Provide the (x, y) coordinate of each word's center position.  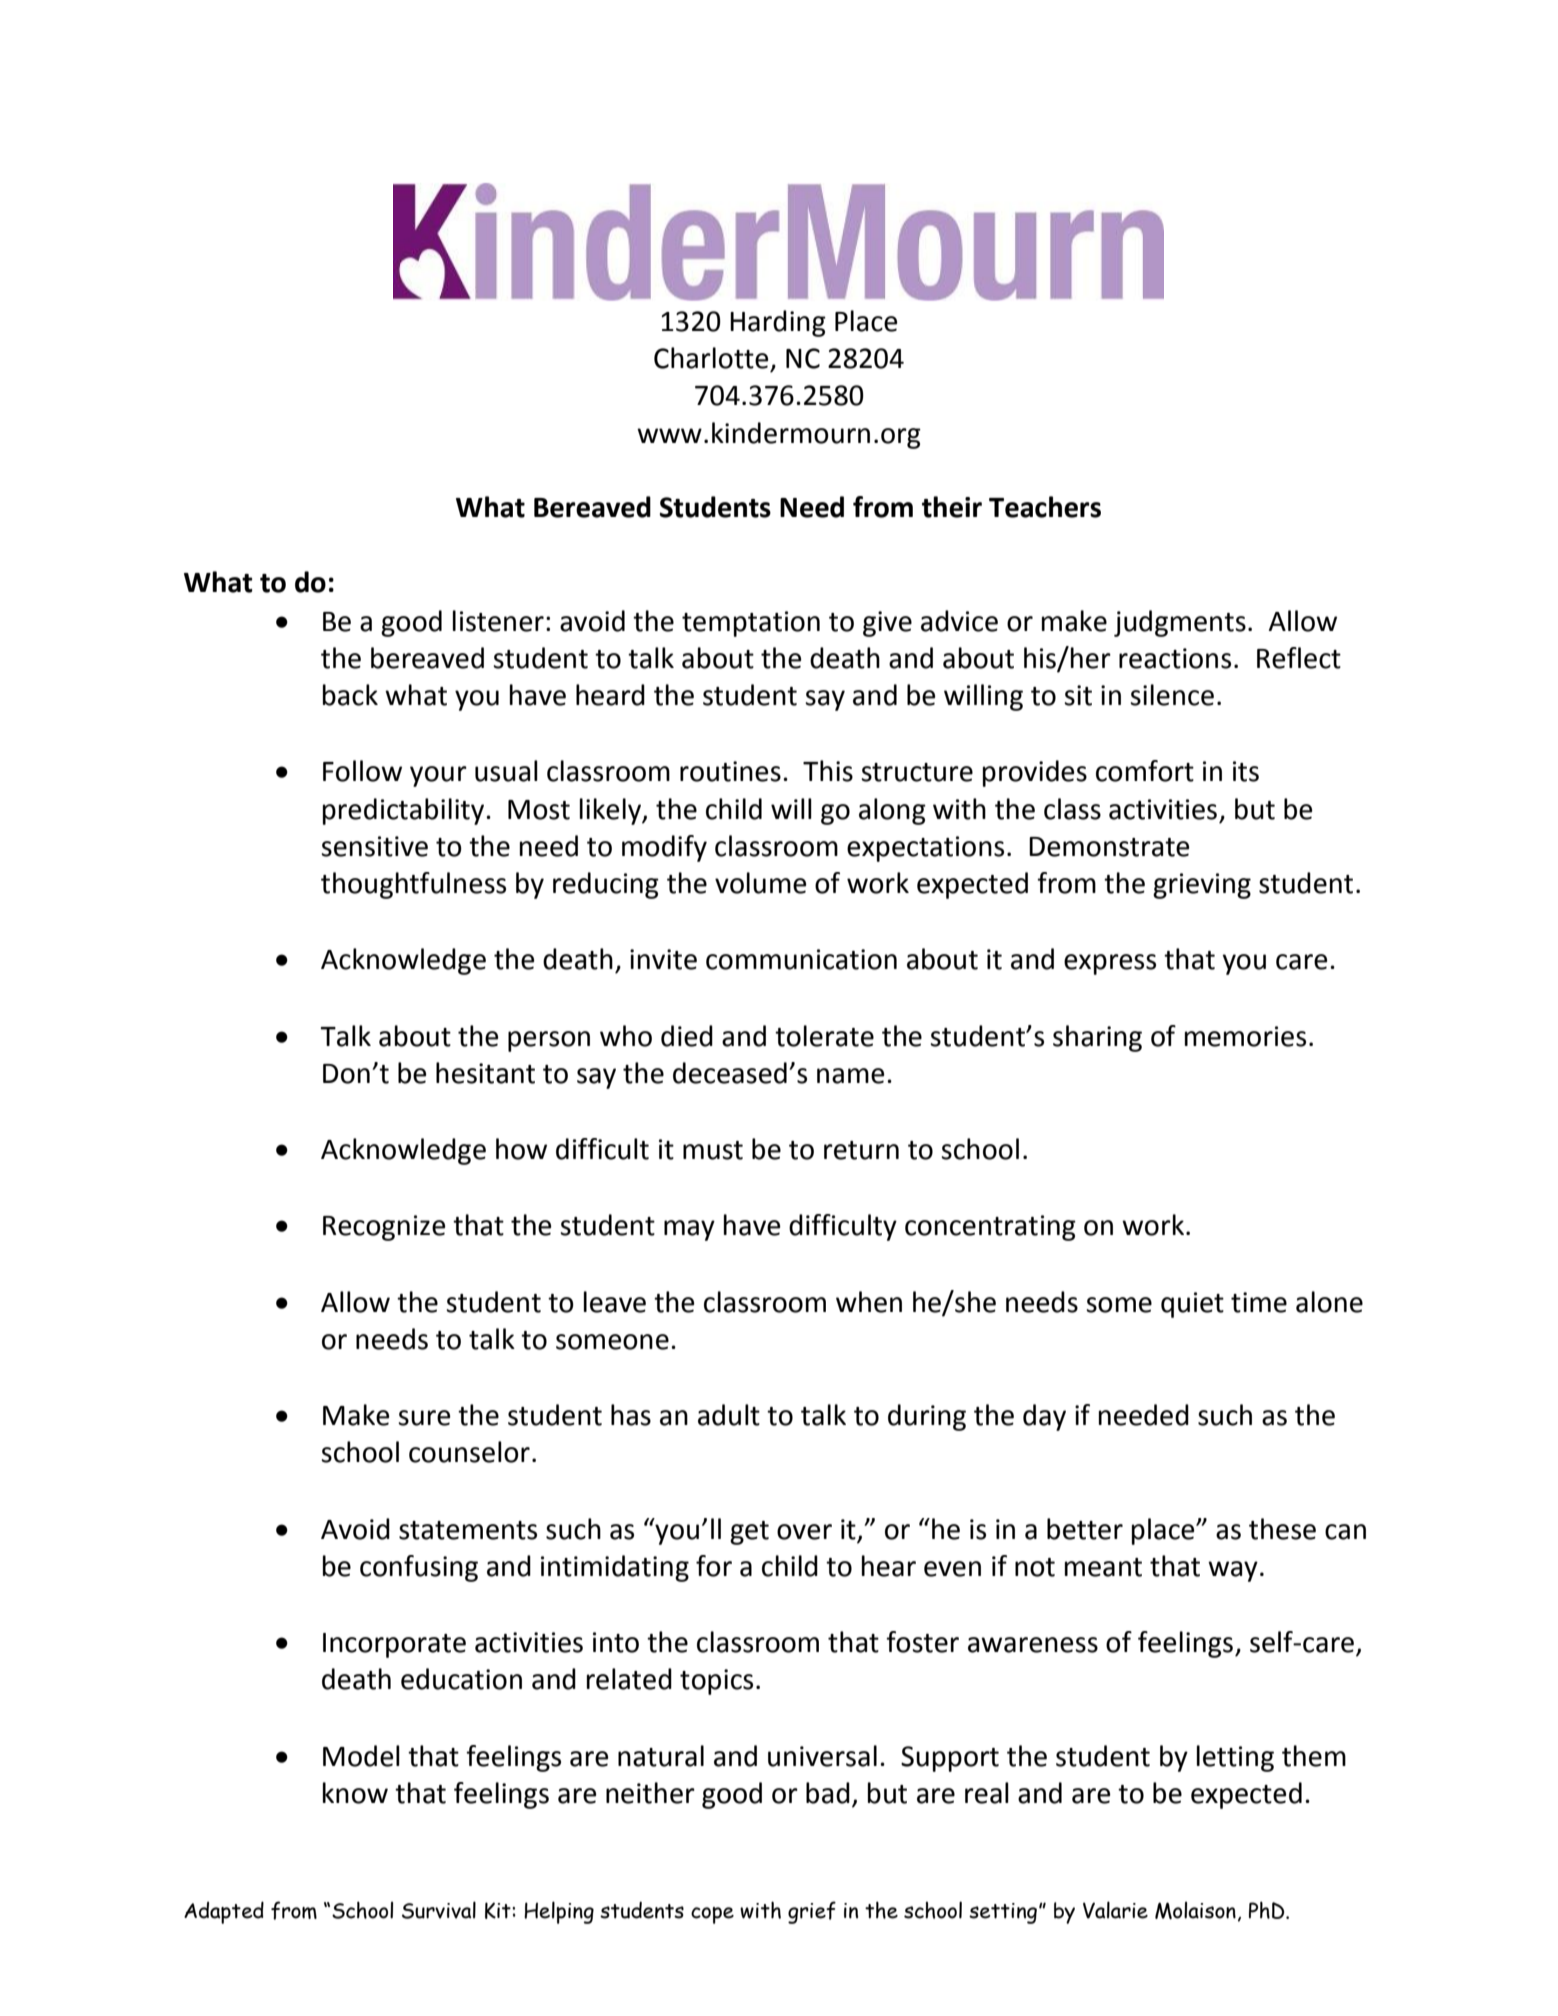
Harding (778, 323)
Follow (362, 771)
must (713, 1150)
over (804, 1532)
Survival (439, 1910)
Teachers (1045, 507)
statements (468, 1530)
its (1246, 771)
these (1282, 1529)
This (828, 771)
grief (812, 1912)
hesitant (485, 1073)
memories (1245, 1036)
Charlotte (711, 358)
